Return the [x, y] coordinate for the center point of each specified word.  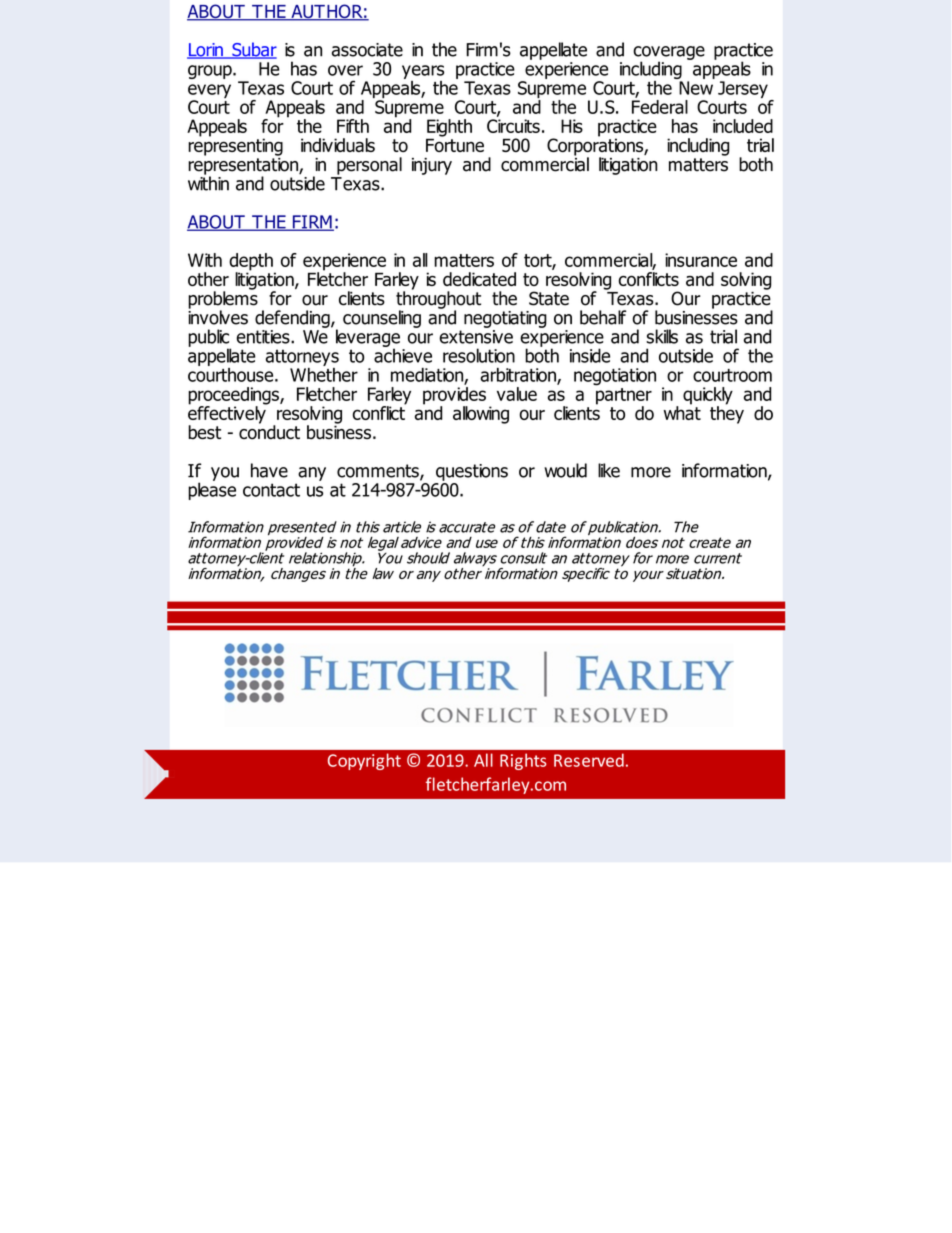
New [696, 88]
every [209, 92]
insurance [701, 260]
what [682, 411]
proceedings [234, 397]
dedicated [479, 279]
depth [252, 263]
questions [472, 472]
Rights [523, 761]
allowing [481, 415]
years [423, 72]
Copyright [364, 761]
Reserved [589, 760]
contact [271, 490]
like [609, 470]
